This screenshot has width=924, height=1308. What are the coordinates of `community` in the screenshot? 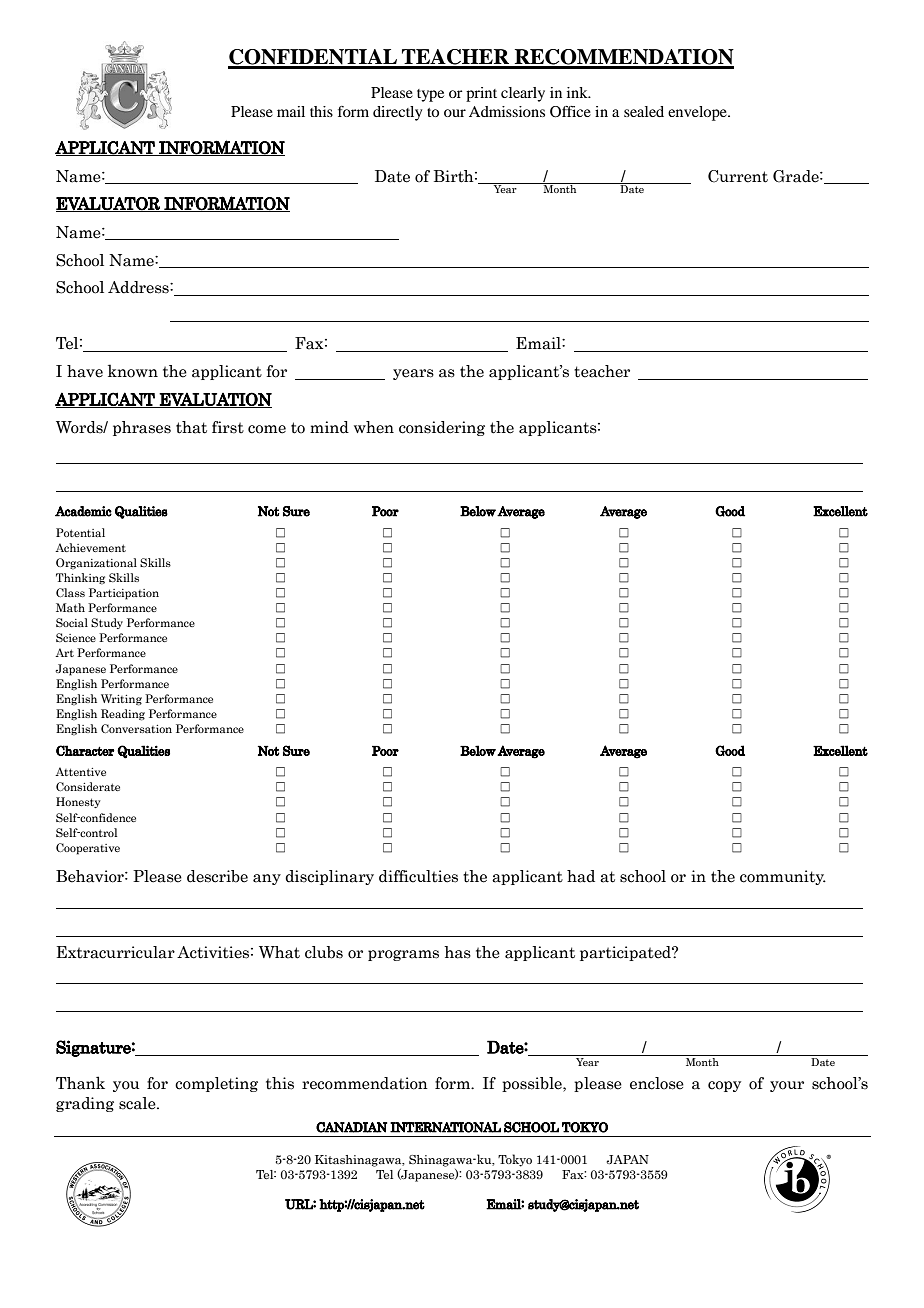 It's located at (783, 877).
